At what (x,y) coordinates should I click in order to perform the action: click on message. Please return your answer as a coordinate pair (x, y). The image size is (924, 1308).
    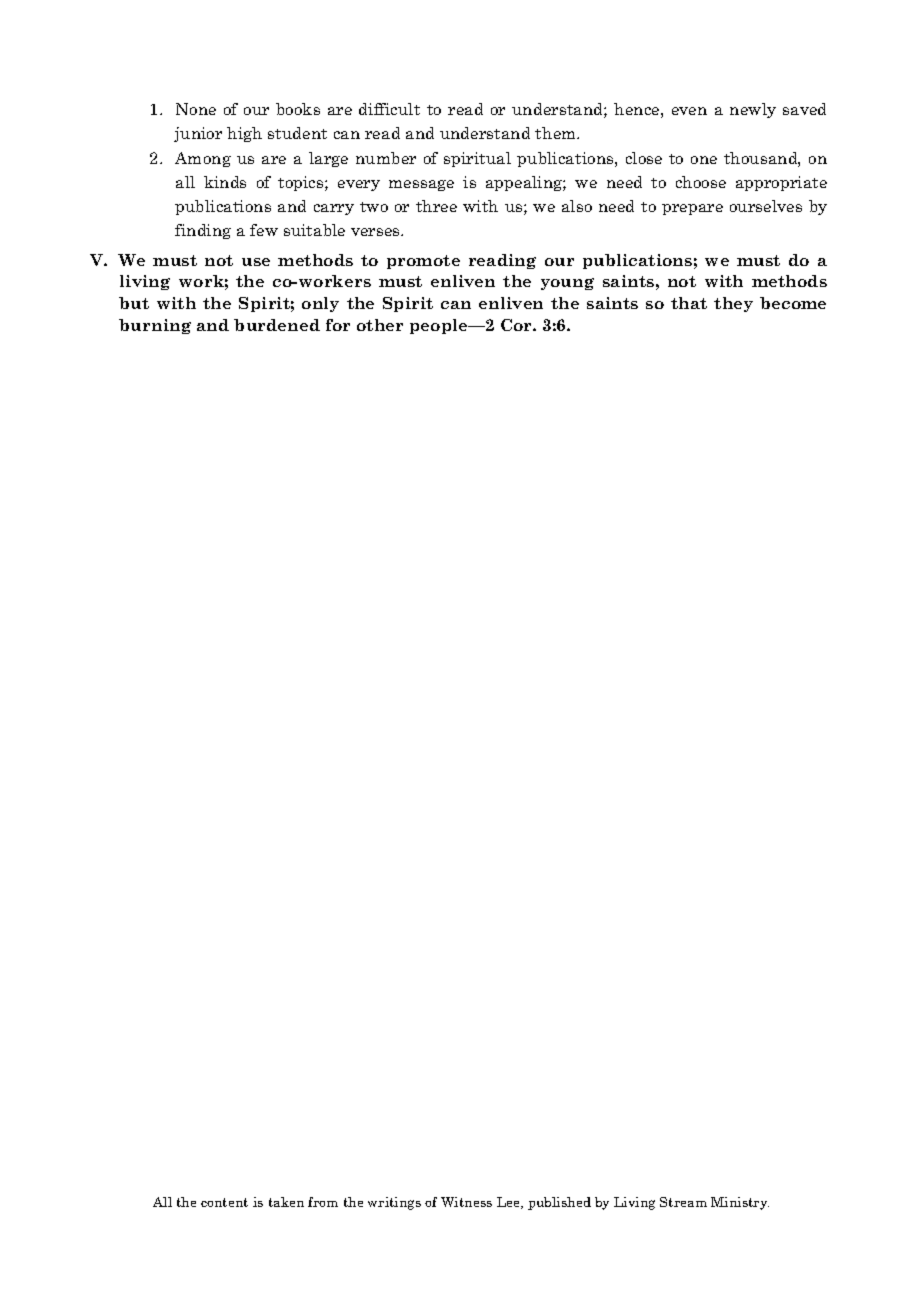
    Looking at the image, I should click on (421, 185).
